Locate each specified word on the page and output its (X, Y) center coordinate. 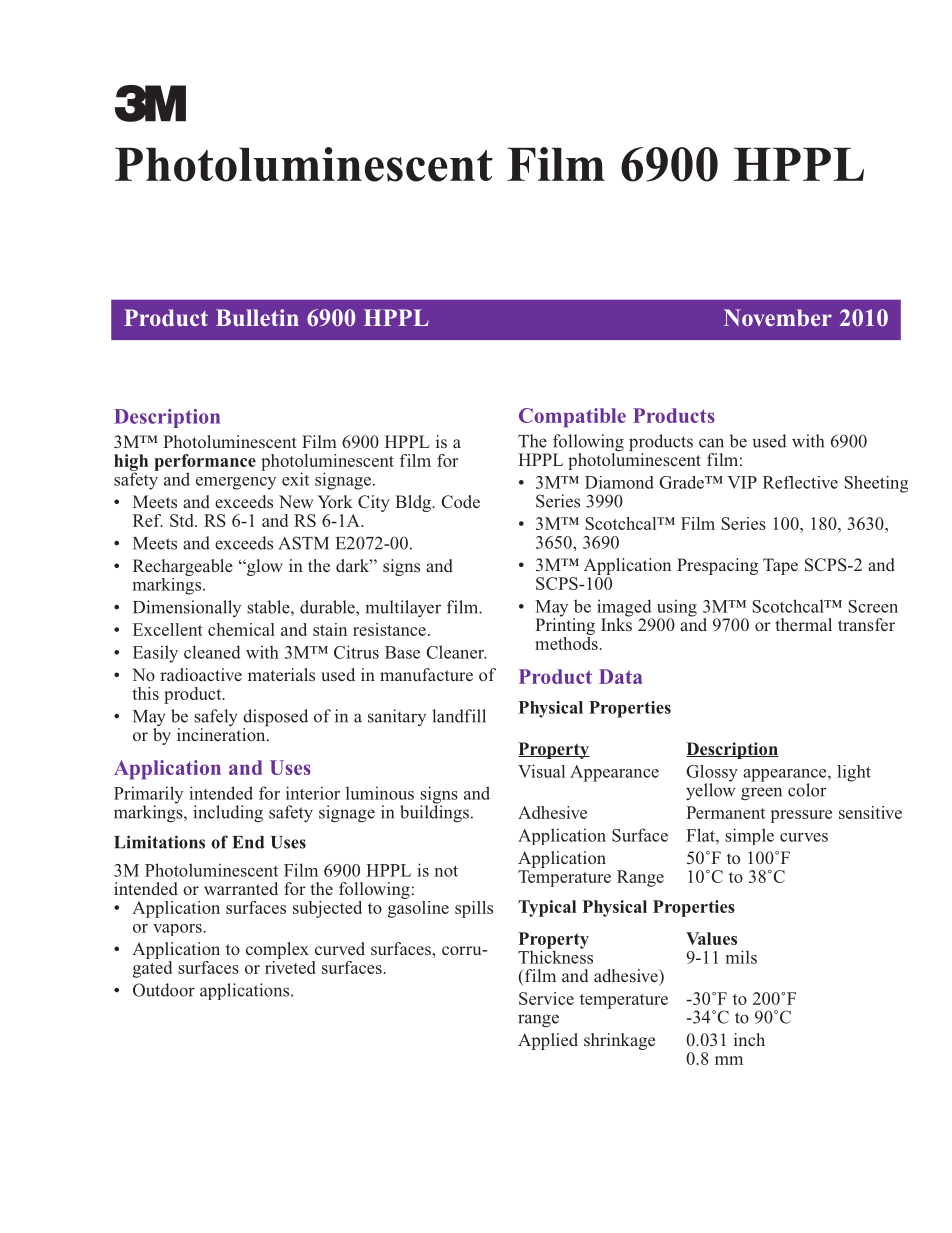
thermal (804, 624)
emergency (236, 483)
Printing (565, 627)
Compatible (572, 418)
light (854, 773)
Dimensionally (187, 608)
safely (216, 719)
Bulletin (257, 317)
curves (804, 837)
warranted (241, 888)
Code (460, 502)
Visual (541, 771)
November (778, 317)
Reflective (800, 482)
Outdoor (164, 990)
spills (474, 909)
